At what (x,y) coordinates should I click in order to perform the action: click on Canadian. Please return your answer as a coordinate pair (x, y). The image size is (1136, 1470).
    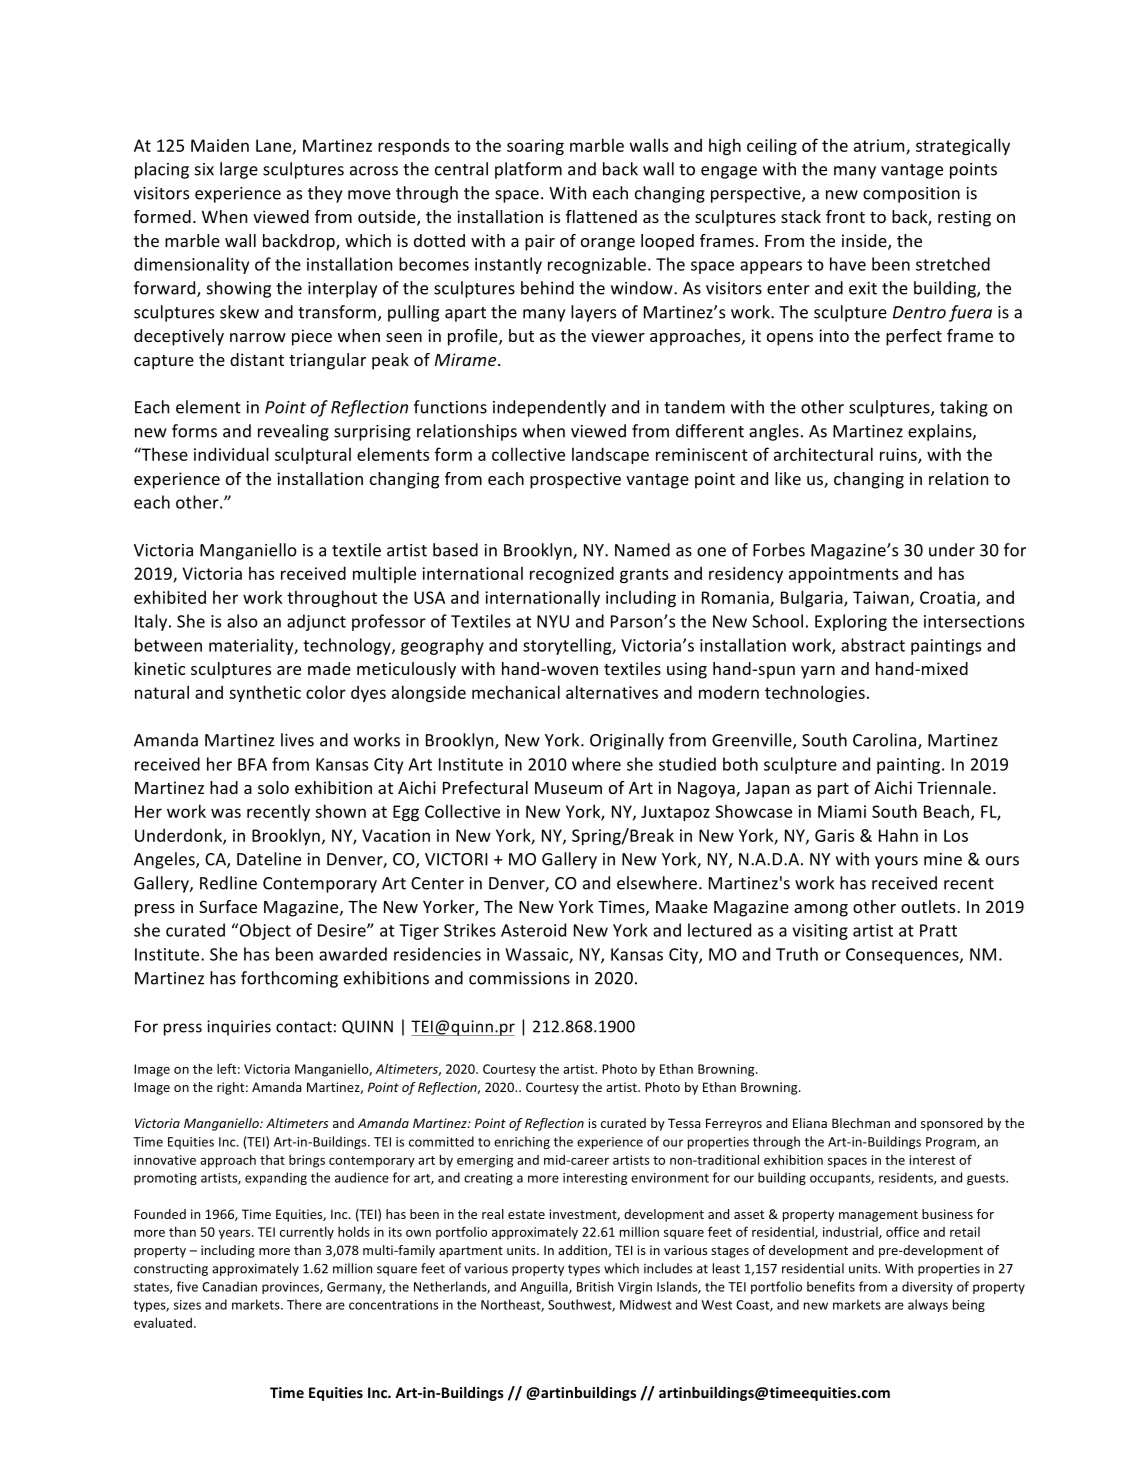
    Looking at the image, I should click on (229, 1286).
